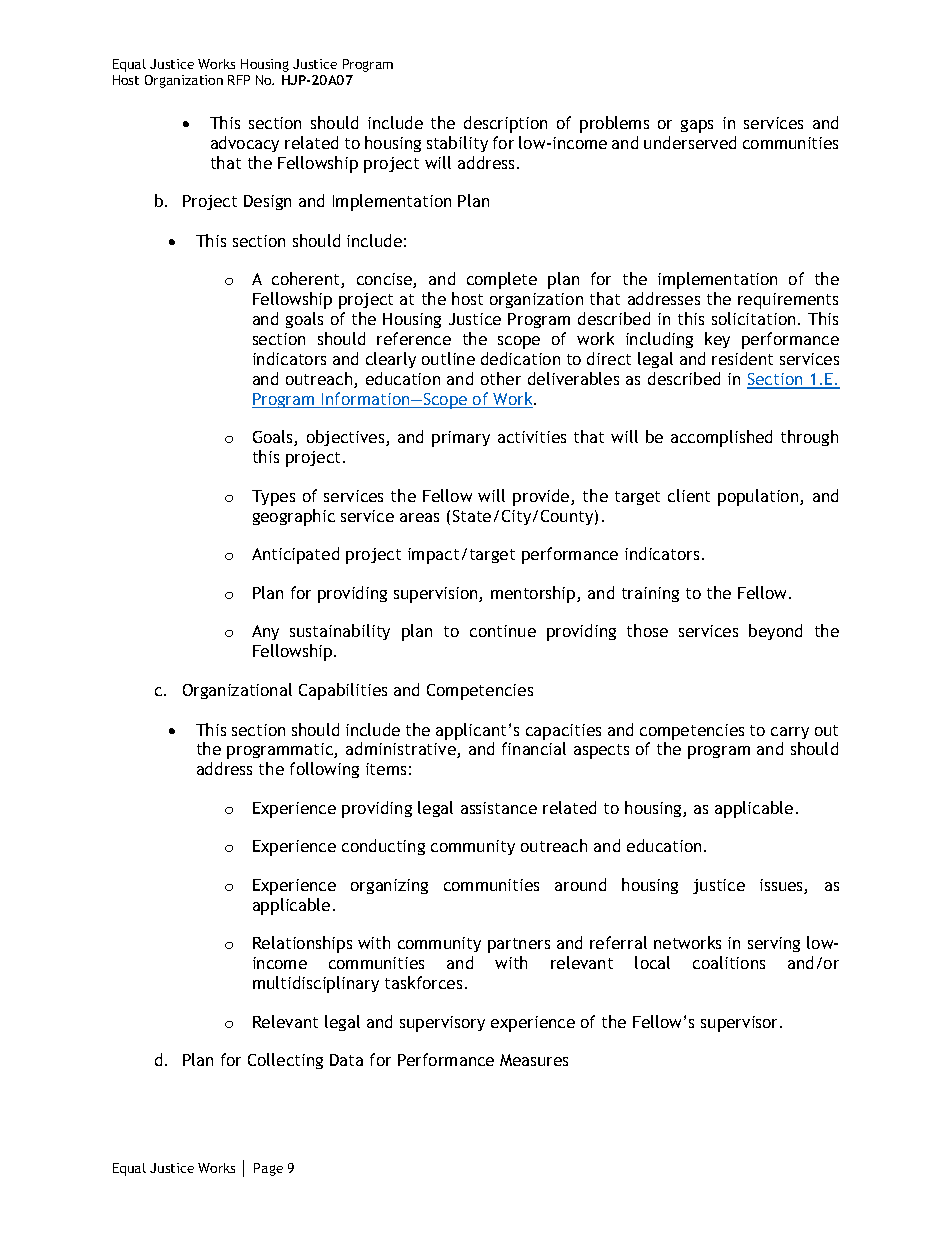 This document has width=952, height=1233. Describe the element at coordinates (505, 124) in the document. I see `description` at that location.
